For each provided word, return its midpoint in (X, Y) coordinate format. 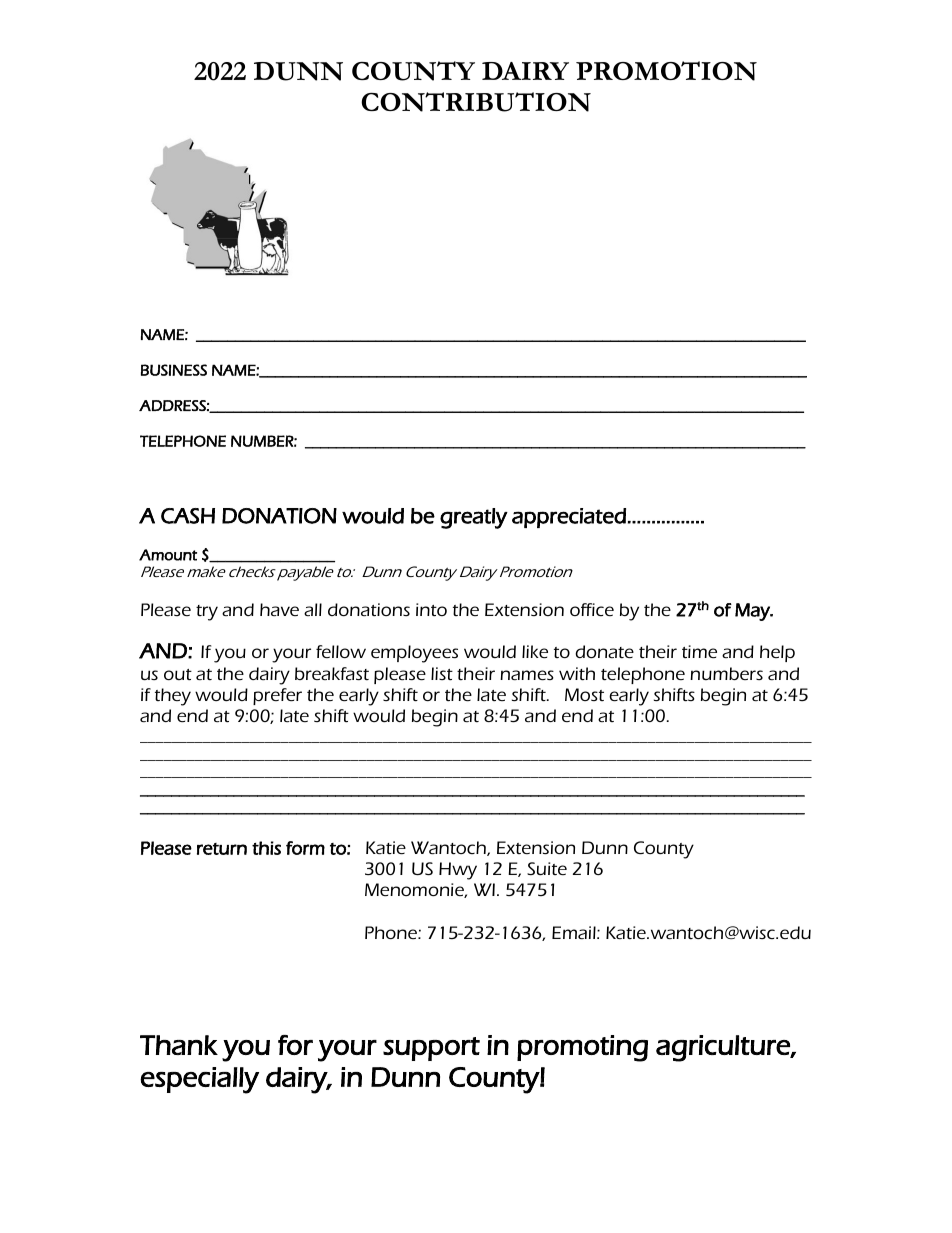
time (699, 651)
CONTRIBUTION (476, 102)
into (431, 609)
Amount (168, 555)
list (442, 673)
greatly (474, 518)
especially (199, 1080)
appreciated (569, 518)
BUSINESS (174, 370)
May (753, 612)
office (592, 609)
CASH (188, 516)
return (222, 849)
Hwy (458, 871)
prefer (277, 696)
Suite (547, 868)
